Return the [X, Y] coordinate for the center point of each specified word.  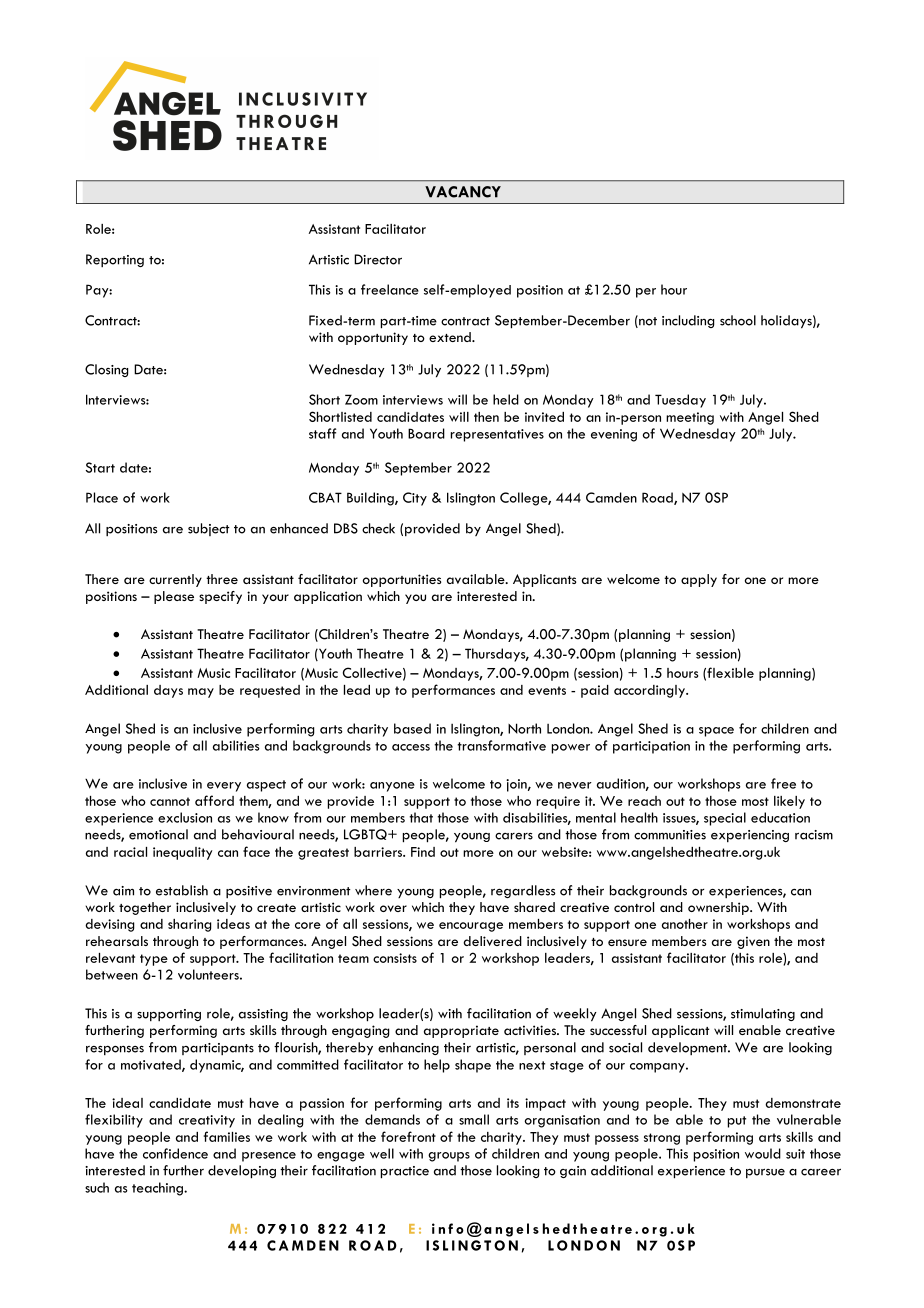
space [716, 732]
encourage [471, 927]
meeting [690, 418]
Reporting [115, 260]
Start [100, 467]
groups [449, 1157]
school [738, 320]
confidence [175, 1153]
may [201, 693]
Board [426, 433]
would [763, 1153]
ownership [719, 908]
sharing [189, 925]
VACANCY [463, 192]
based [412, 728]
